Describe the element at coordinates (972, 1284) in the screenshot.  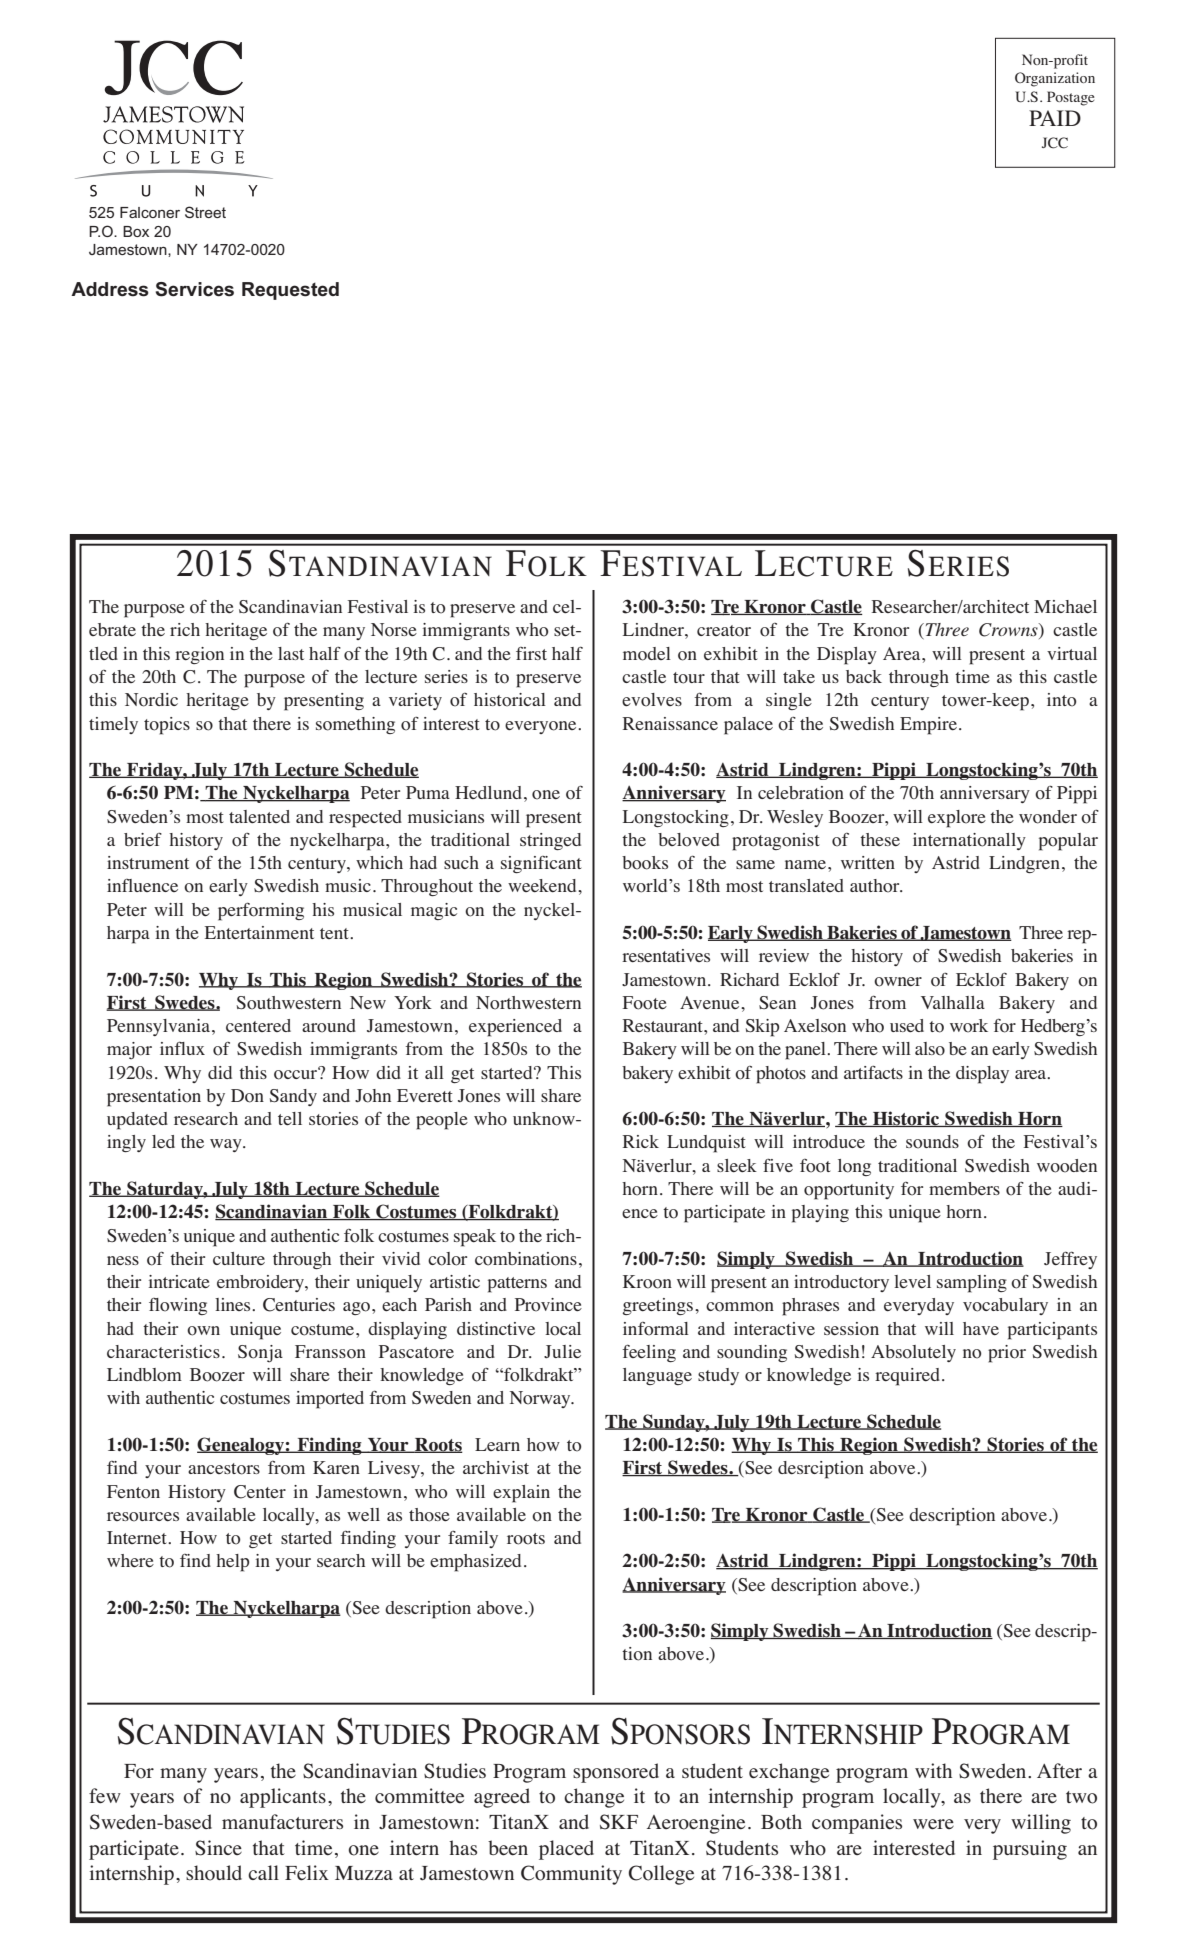
I see `sampling` at that location.
